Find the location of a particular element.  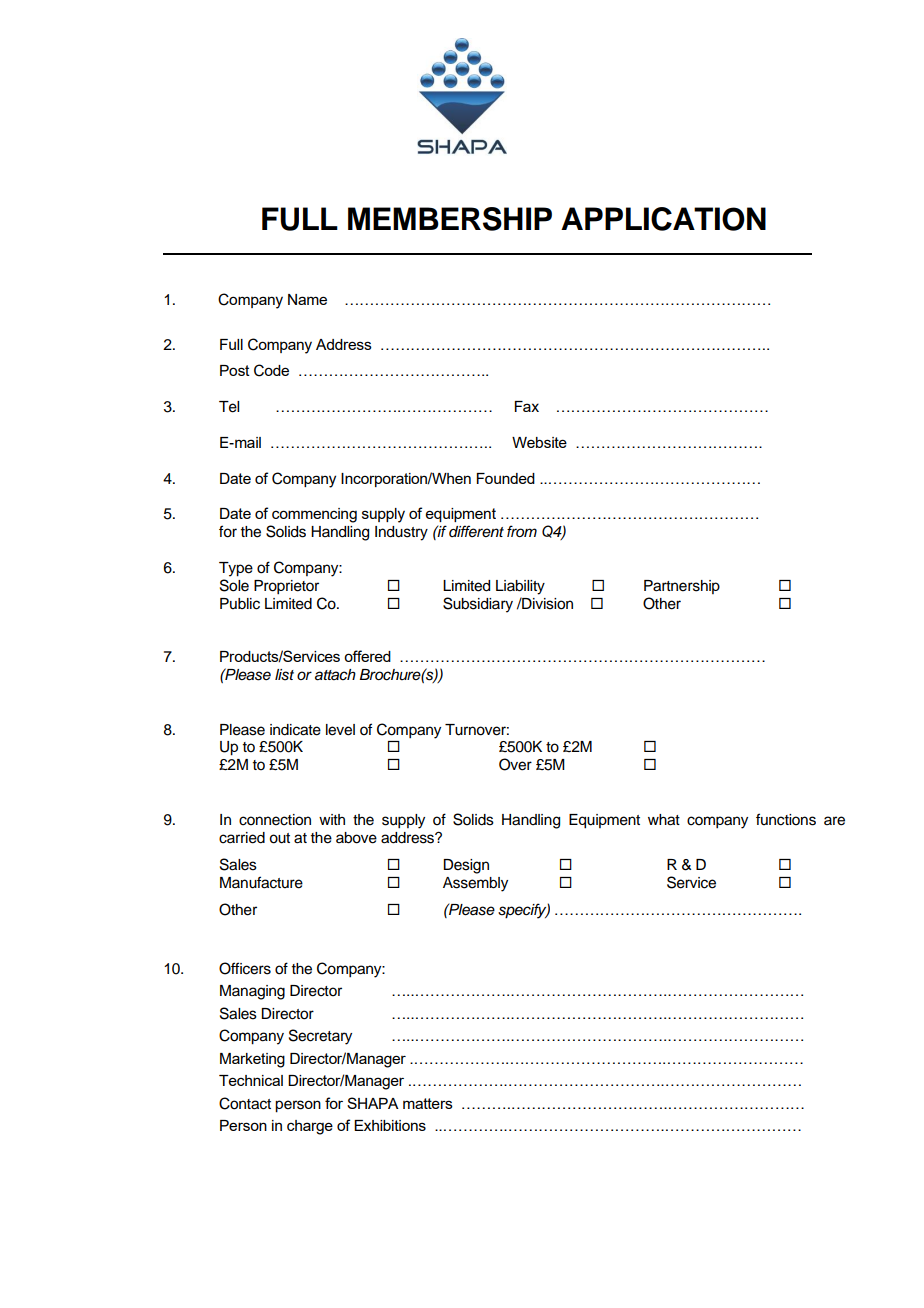

Liability is located at coordinates (520, 587).
